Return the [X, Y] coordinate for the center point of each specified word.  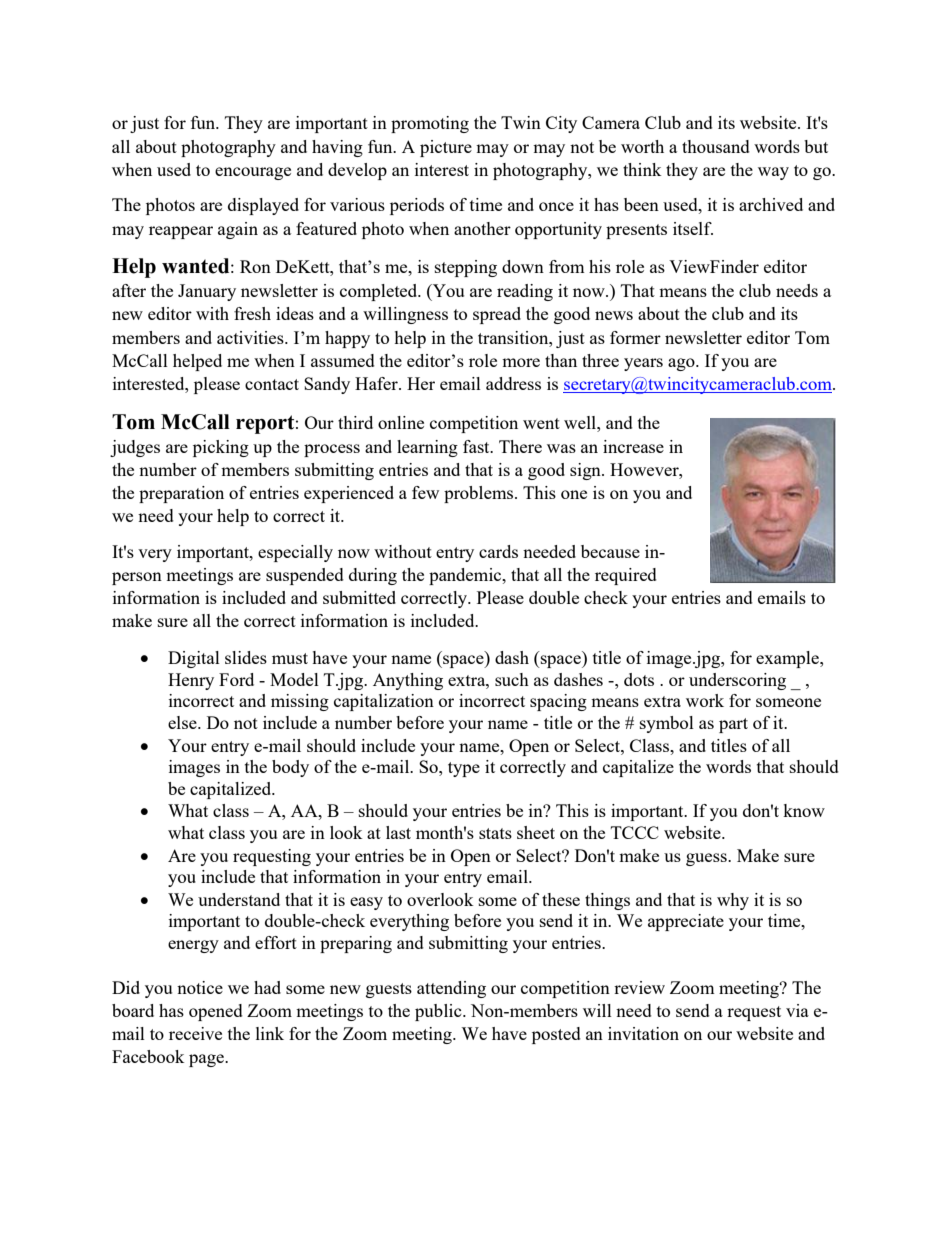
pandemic [466, 576]
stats [495, 833]
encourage [253, 173]
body [290, 768]
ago [682, 364]
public [439, 1012]
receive [195, 1033]
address [513, 383]
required [626, 576]
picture [446, 148]
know [804, 810]
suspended [305, 576]
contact [272, 384]
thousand [716, 146]
